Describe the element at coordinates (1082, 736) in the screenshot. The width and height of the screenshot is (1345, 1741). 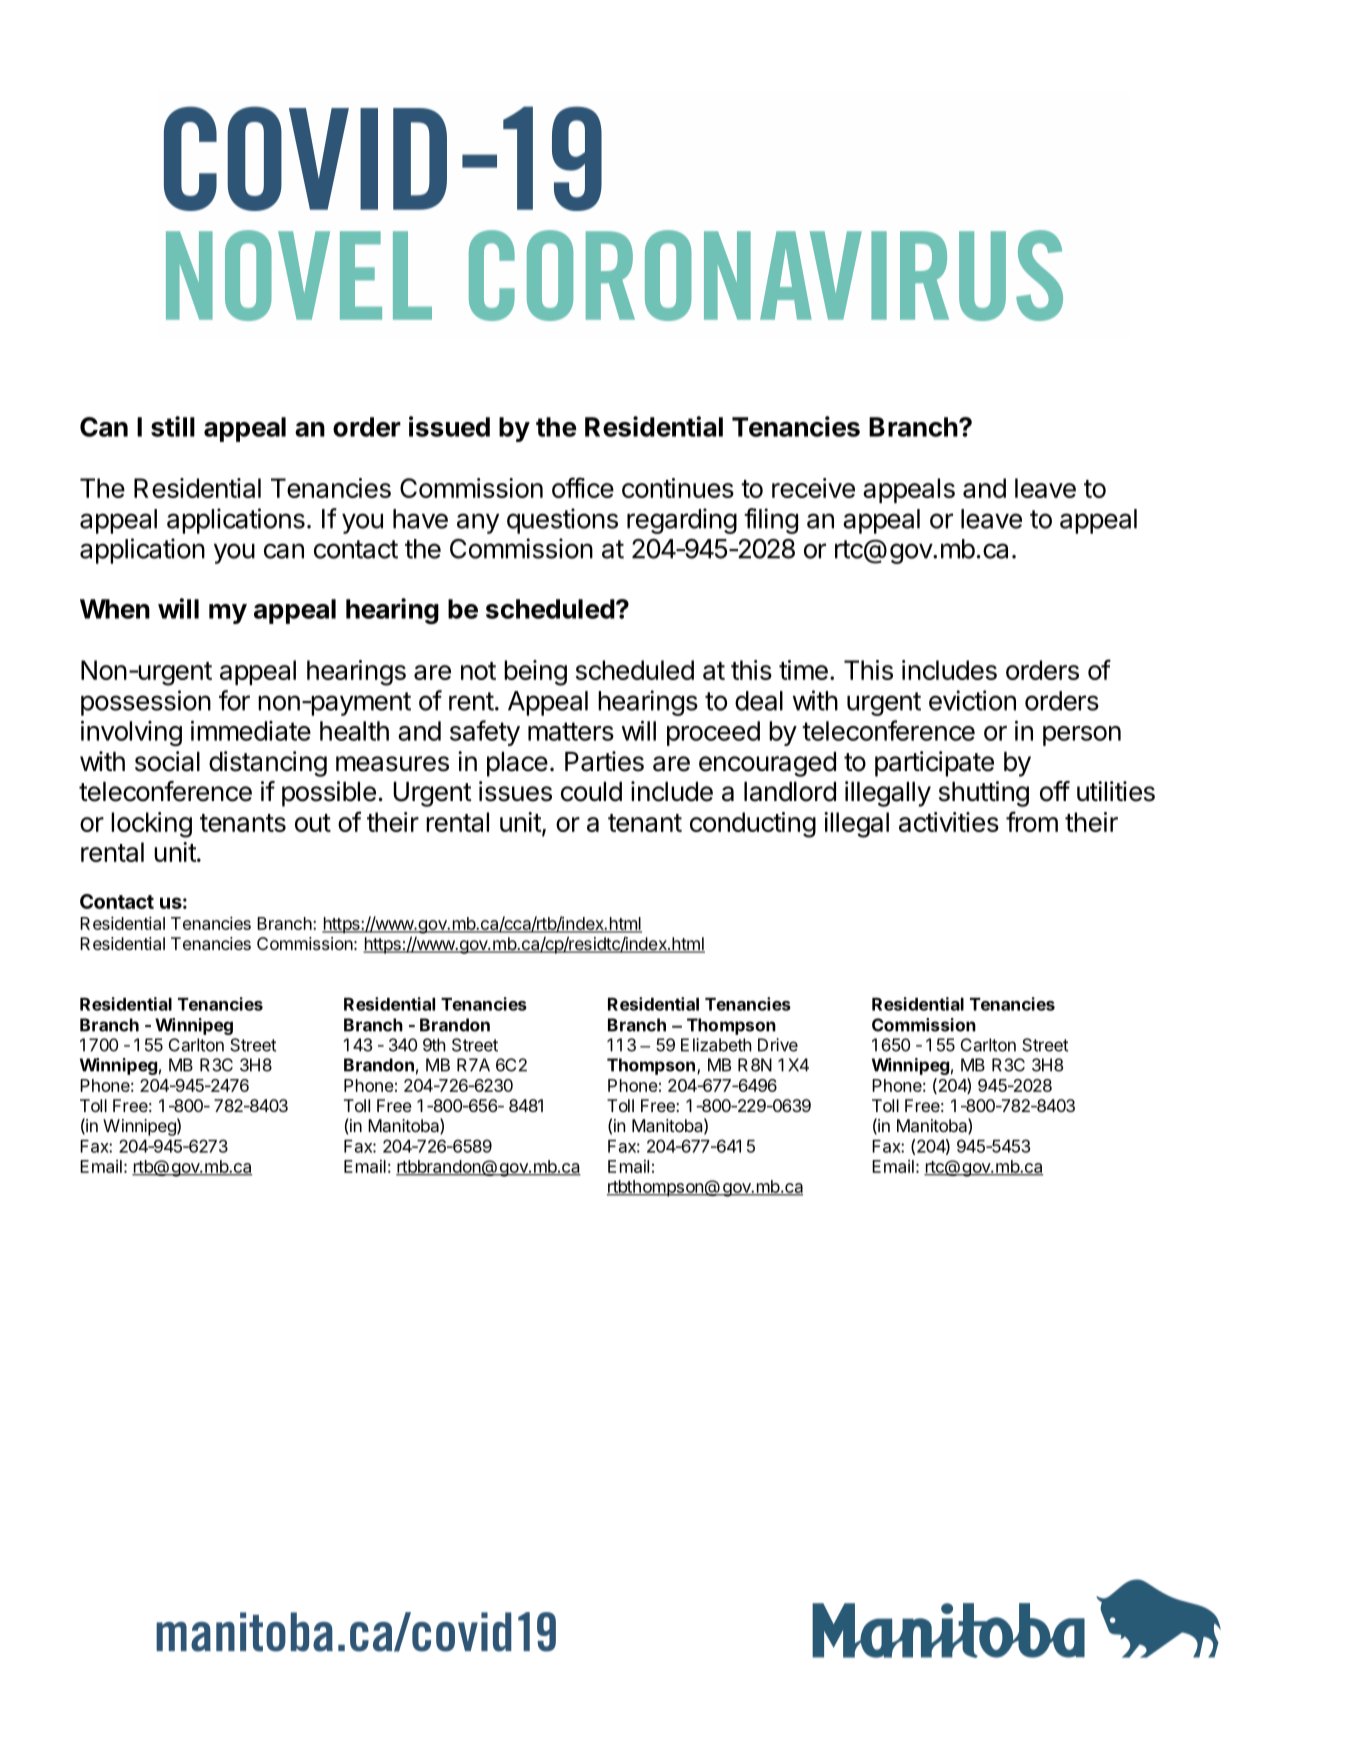
I see `person` at that location.
